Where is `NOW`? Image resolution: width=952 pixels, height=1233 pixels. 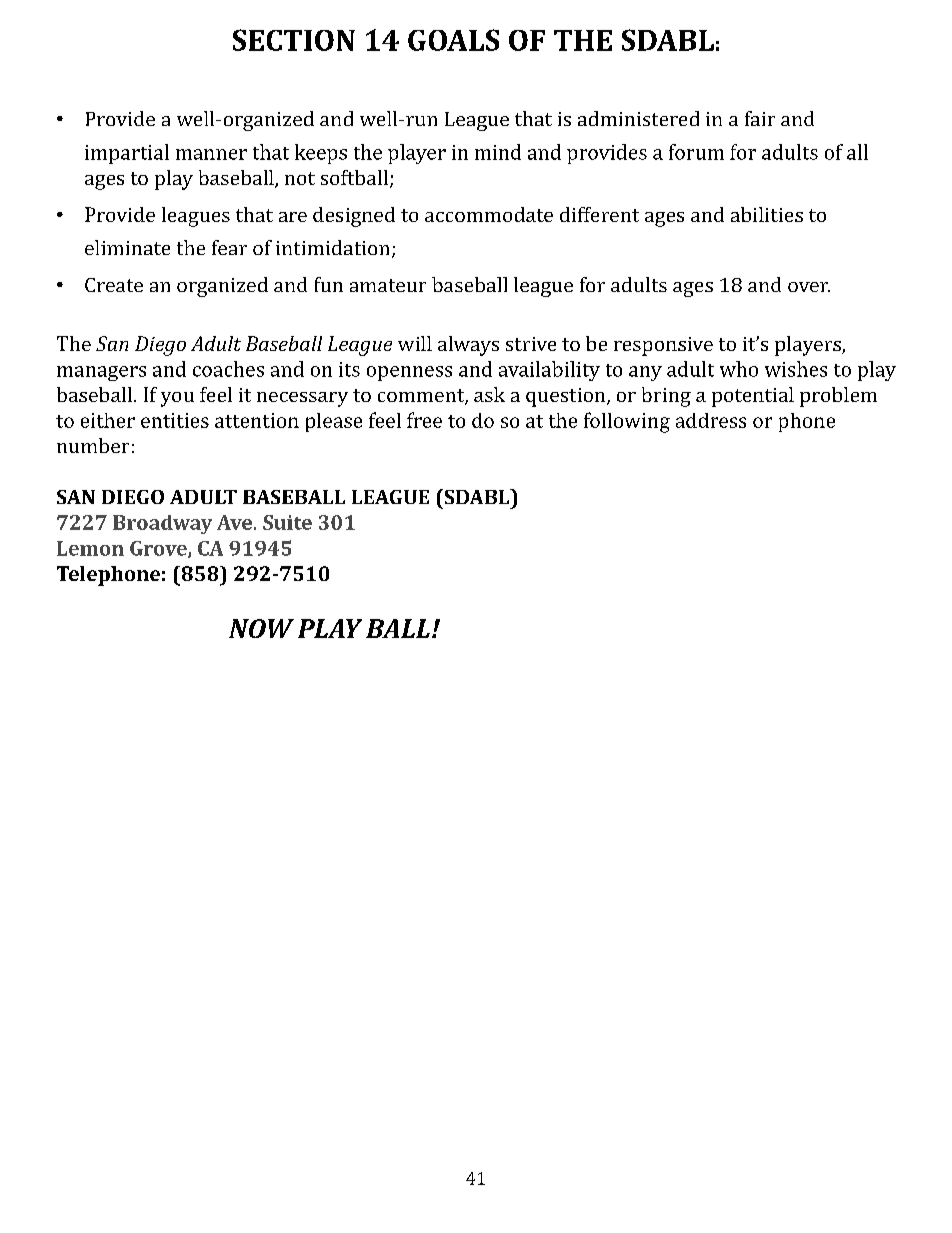
NOW is located at coordinates (261, 628).
